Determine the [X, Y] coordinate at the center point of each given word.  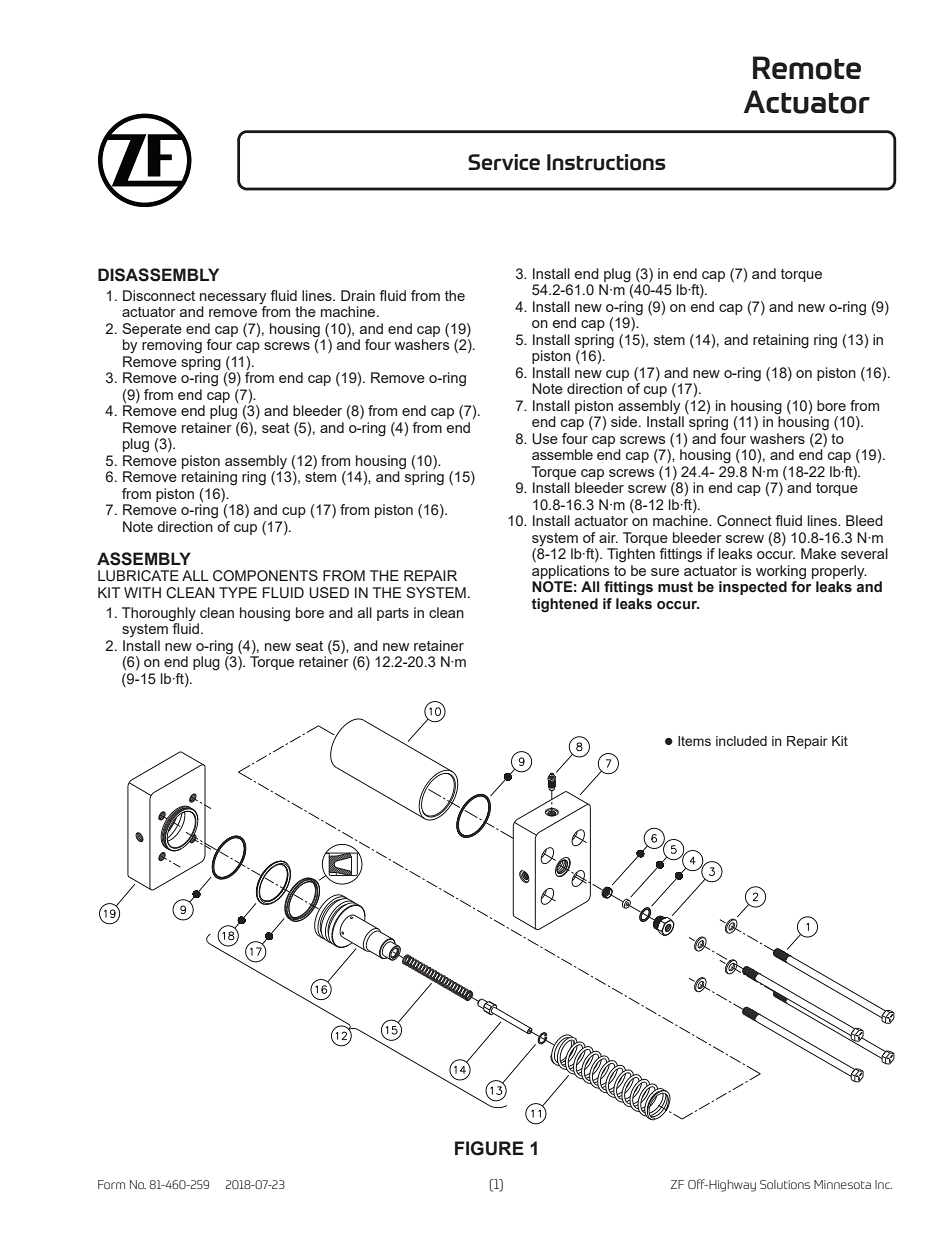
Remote [807, 68]
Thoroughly [159, 614]
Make [818, 553]
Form [111, 1184]
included [741, 741]
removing [172, 346]
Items [694, 741]
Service [504, 162]
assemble [562, 454]
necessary [233, 298]
